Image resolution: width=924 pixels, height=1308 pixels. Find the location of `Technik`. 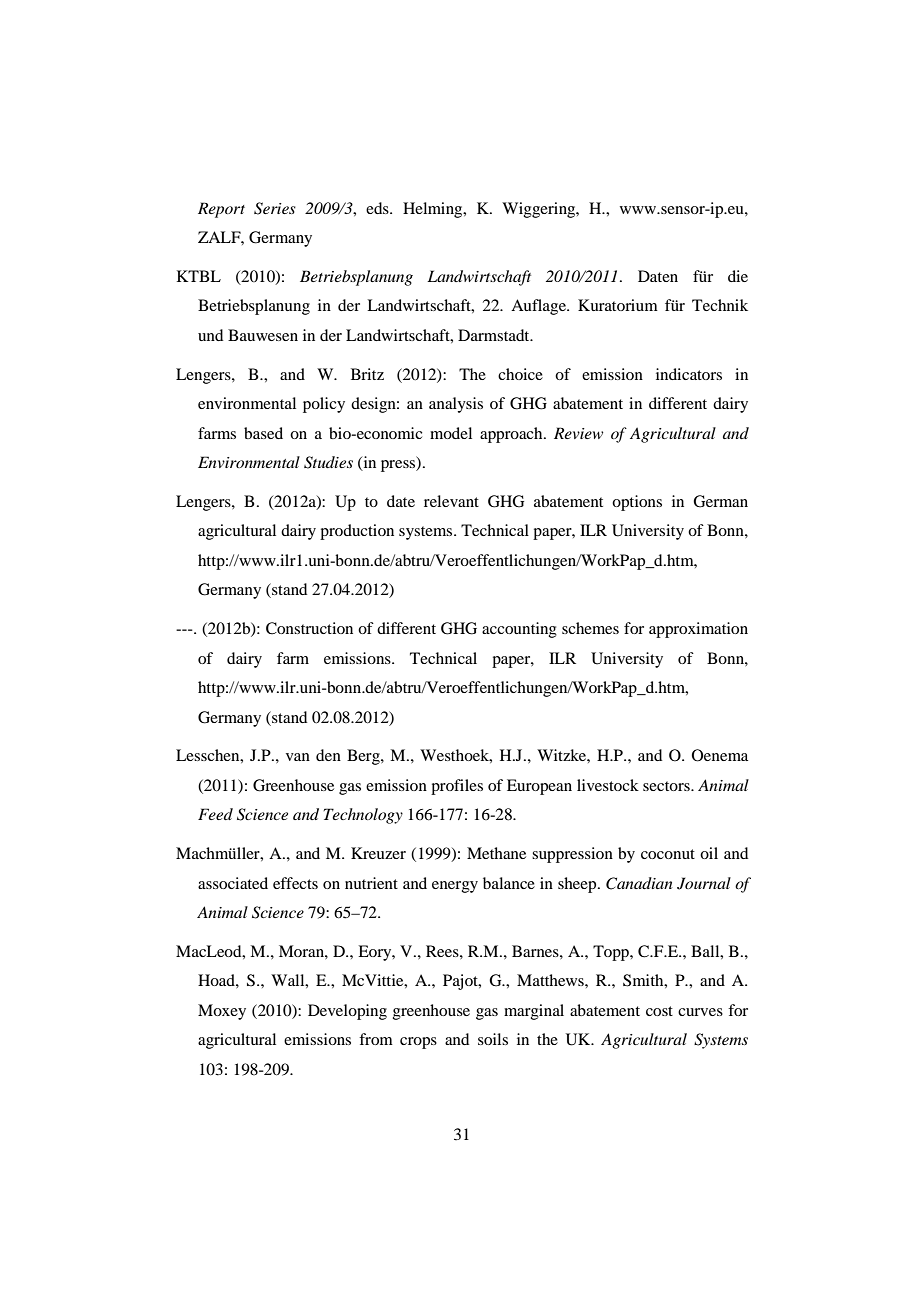

Technik is located at coordinates (720, 305).
